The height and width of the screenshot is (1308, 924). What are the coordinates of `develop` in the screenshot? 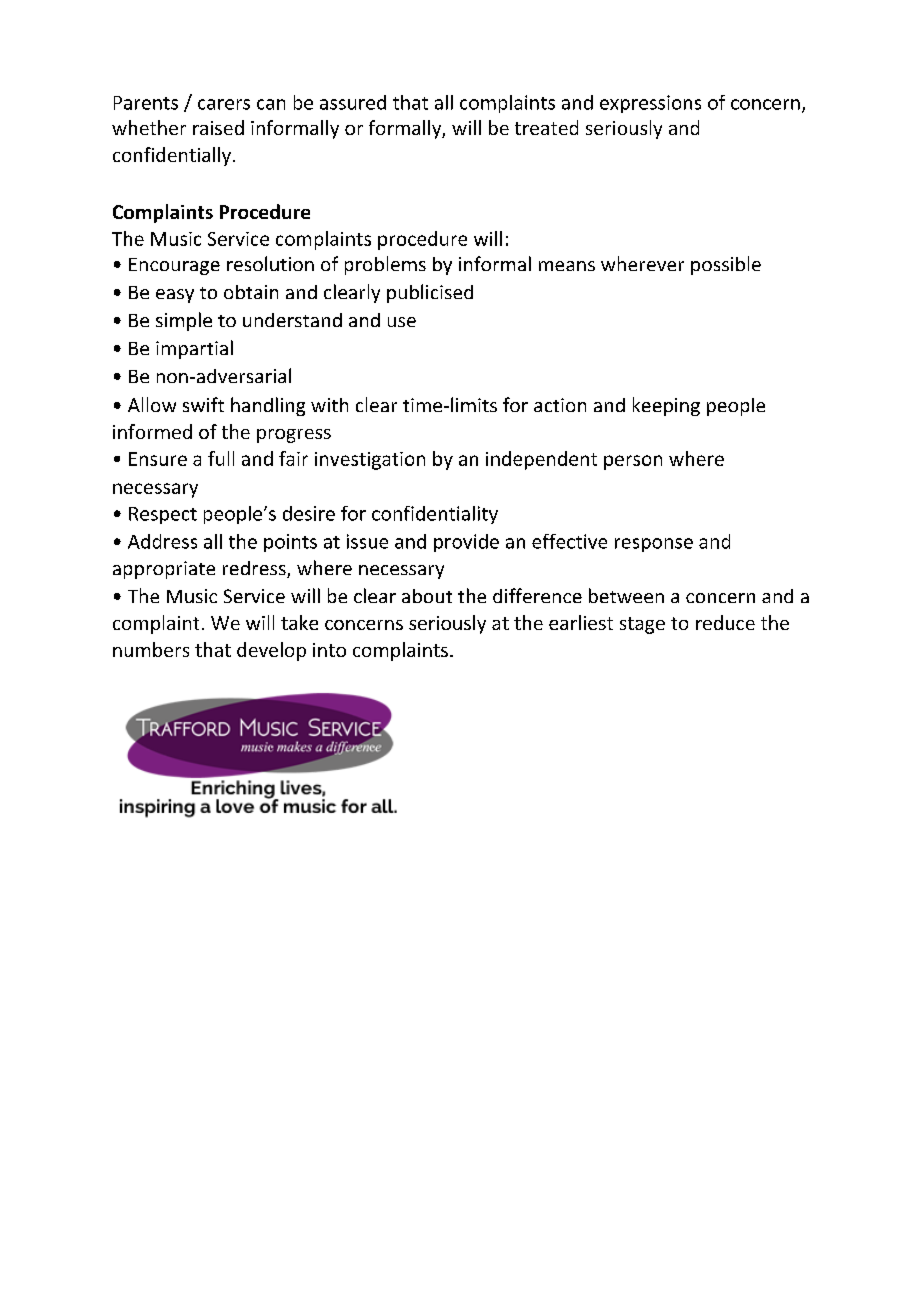 It's located at (271, 651).
